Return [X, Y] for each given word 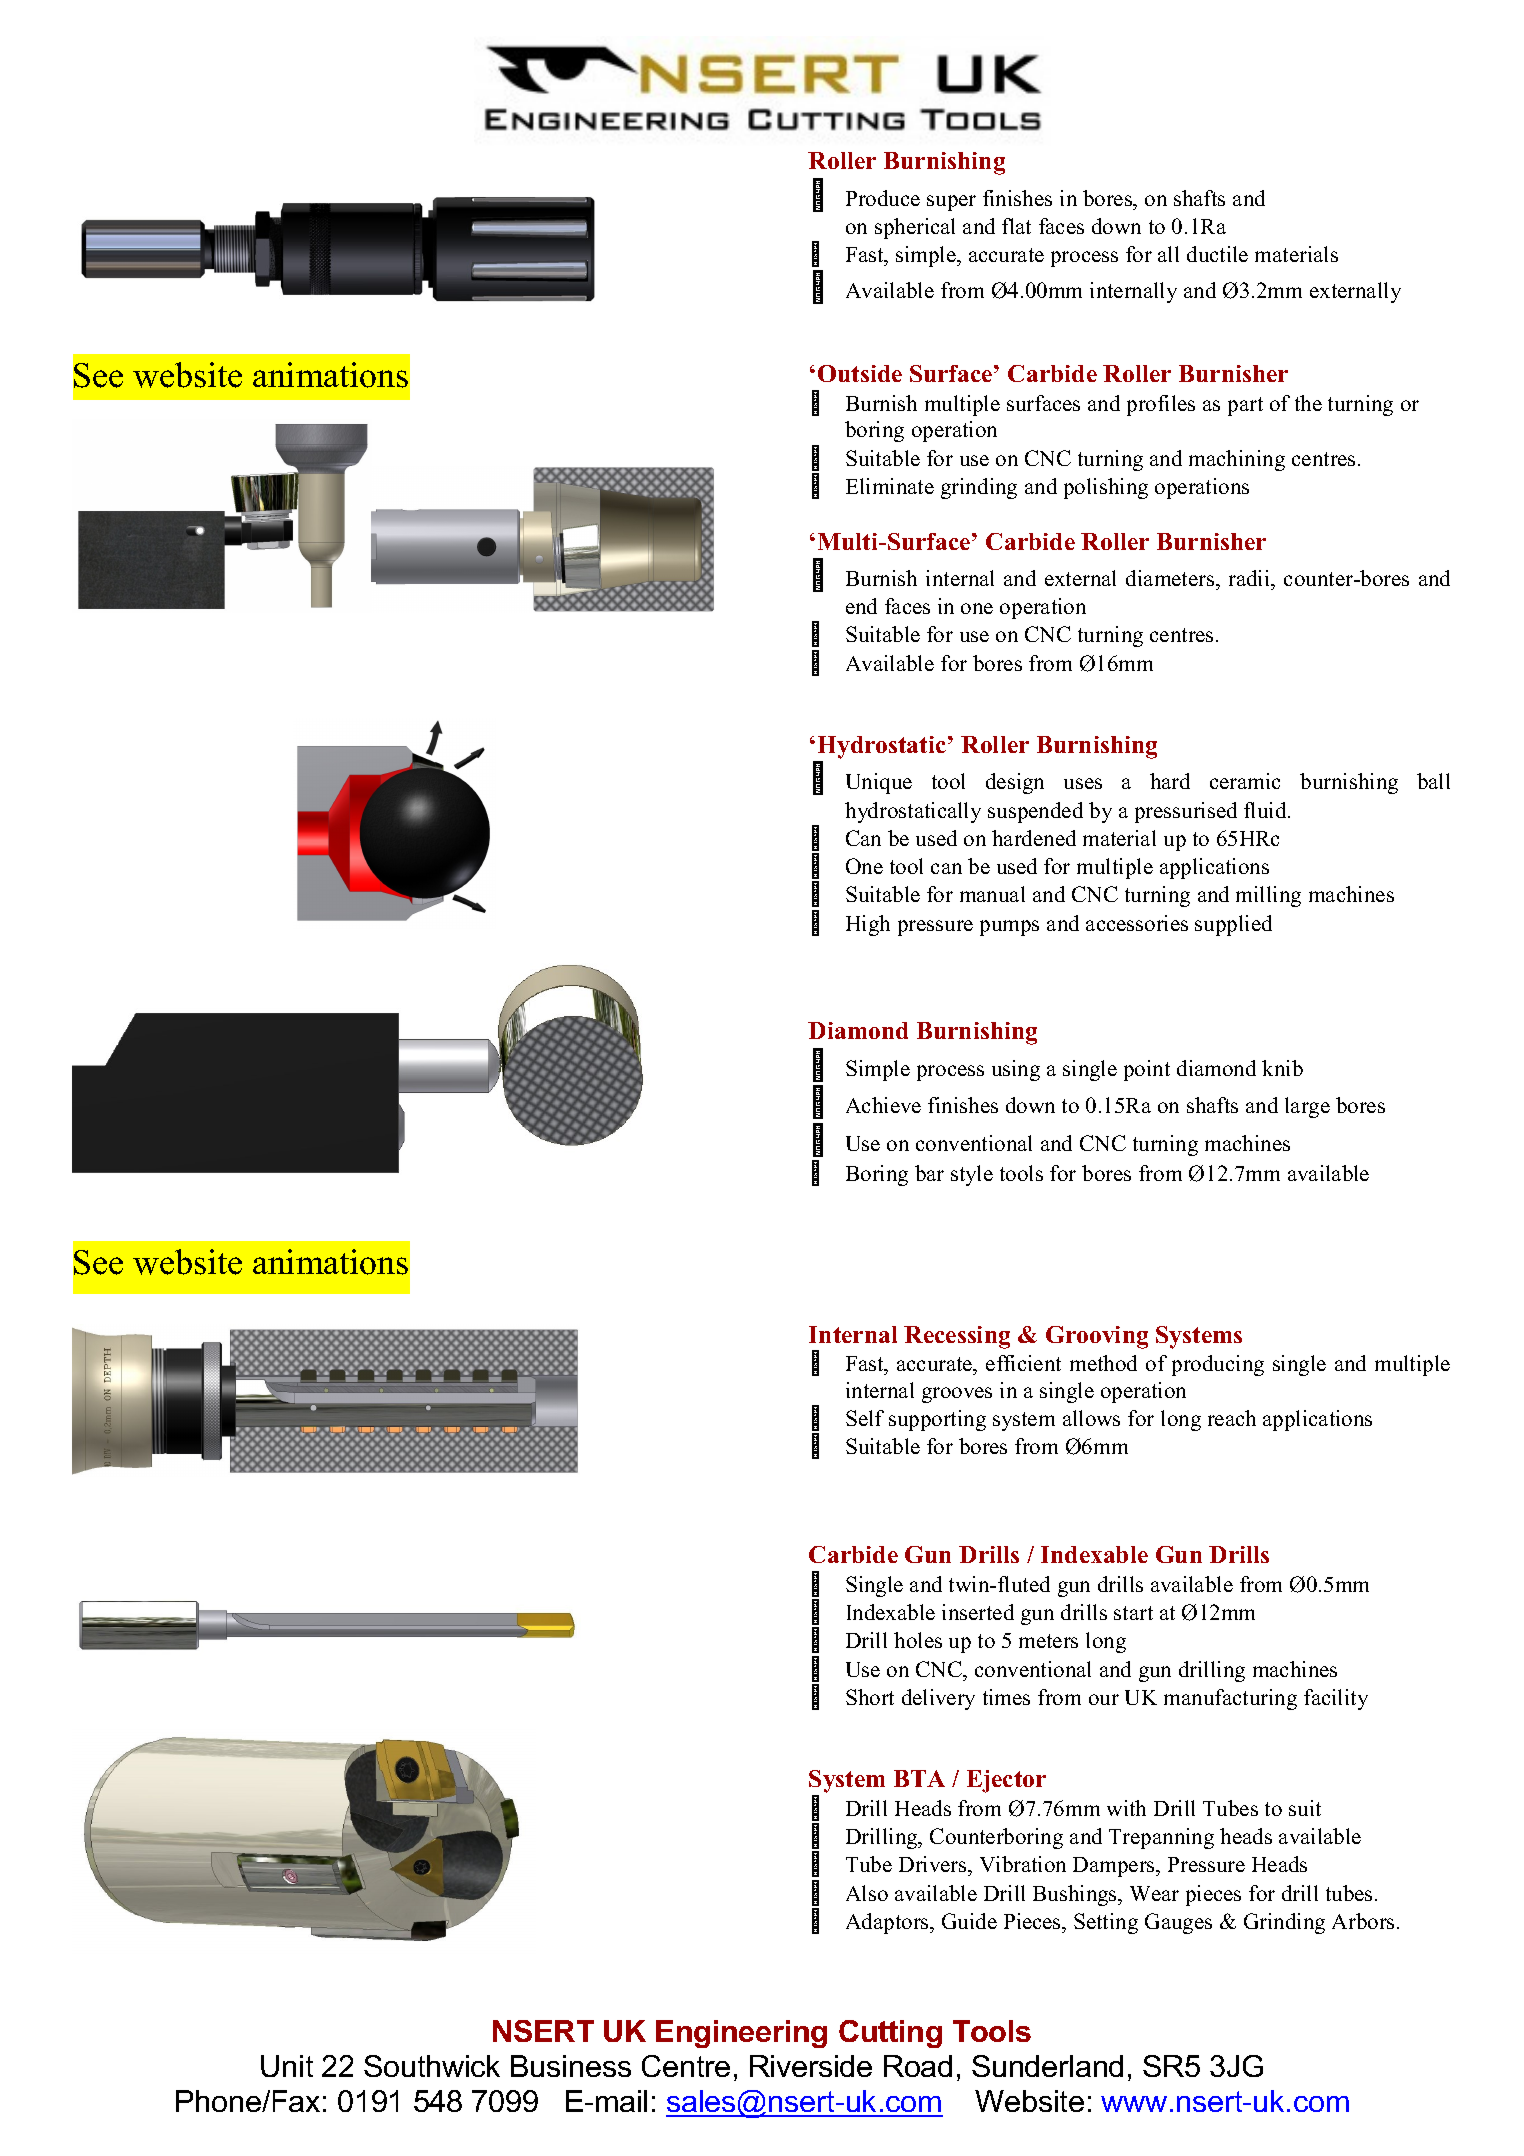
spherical [915, 228]
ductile [1217, 254]
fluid [1266, 810]
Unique [879, 783]
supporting [937, 1420]
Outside [860, 373]
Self [865, 1418]
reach [1232, 1418]
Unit [287, 2066]
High [868, 925]
